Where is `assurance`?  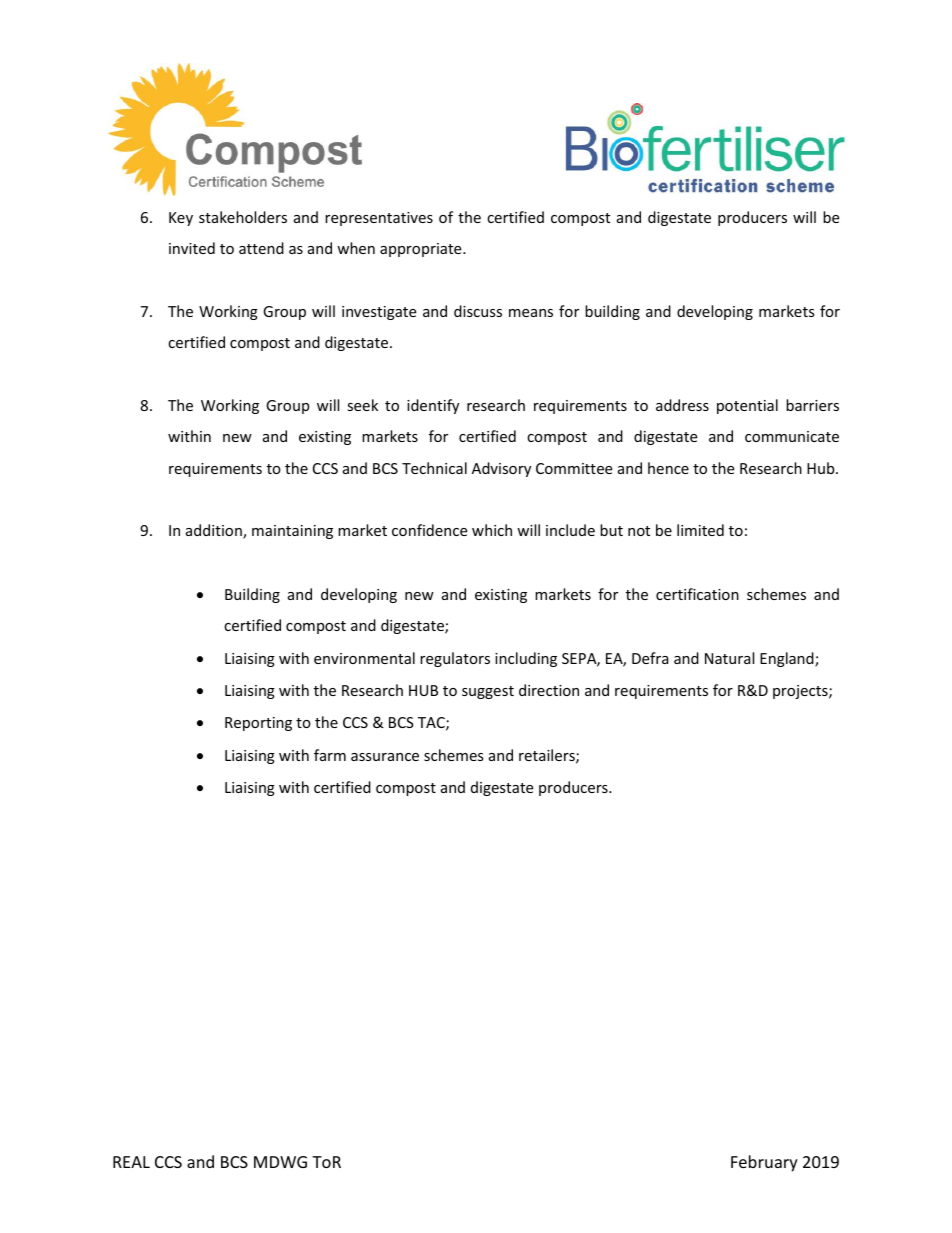
assurance is located at coordinates (385, 757).
